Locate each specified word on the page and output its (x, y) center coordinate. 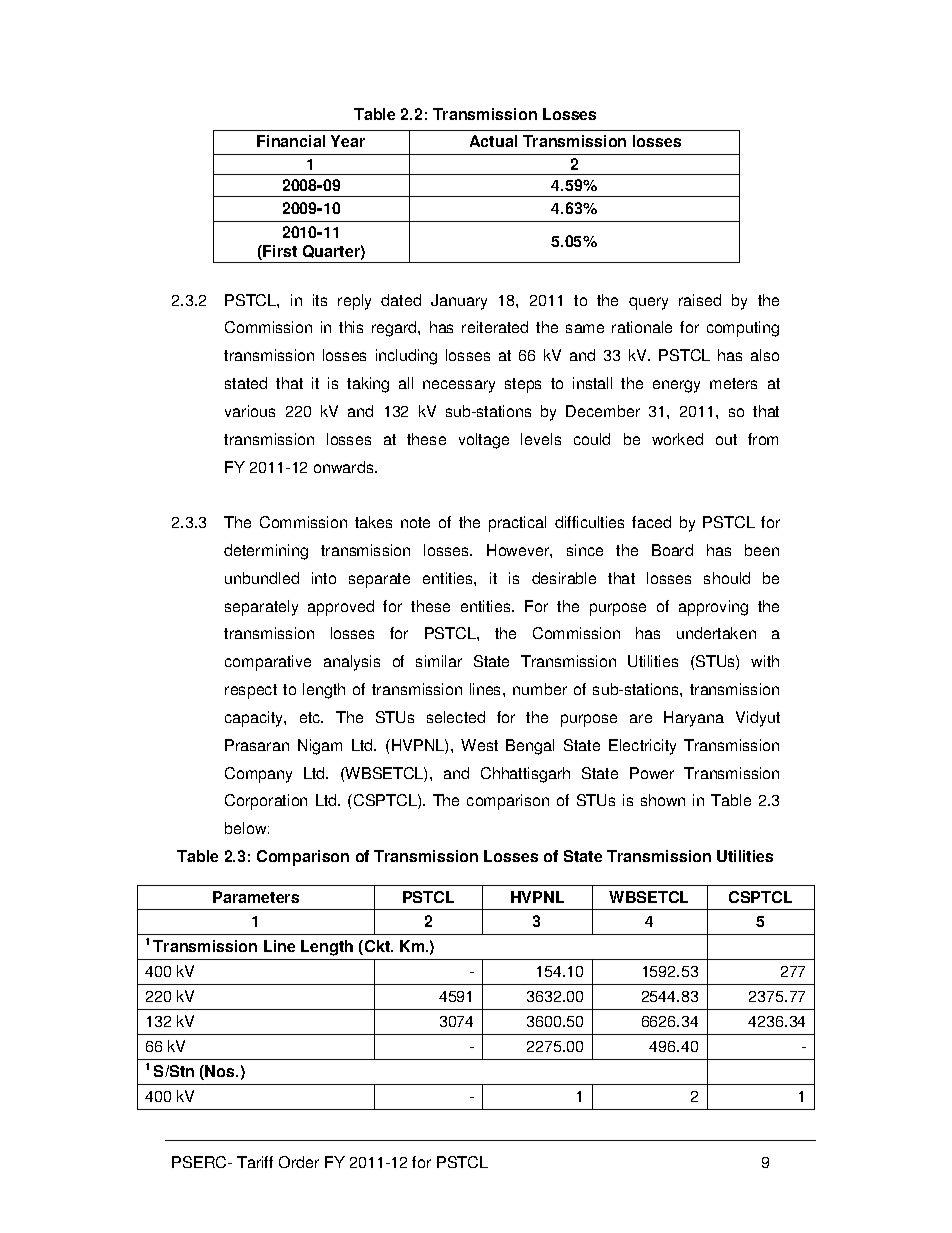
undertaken (716, 633)
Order (299, 1162)
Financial (291, 141)
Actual (493, 141)
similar (439, 661)
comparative (268, 663)
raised (700, 300)
